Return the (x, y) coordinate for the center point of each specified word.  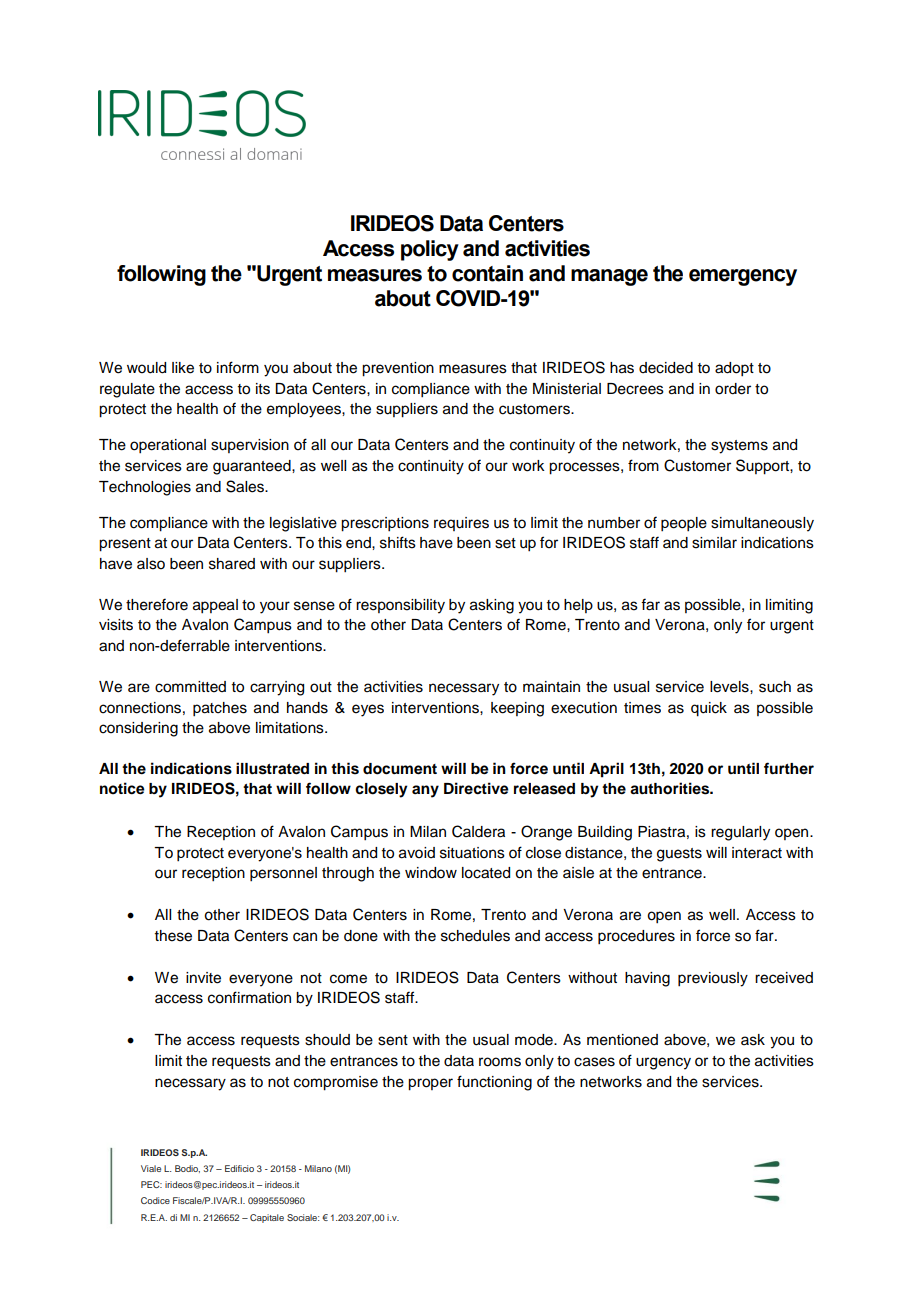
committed (190, 687)
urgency (663, 1063)
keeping (517, 709)
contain (487, 273)
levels (730, 687)
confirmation (249, 997)
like (183, 368)
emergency (743, 277)
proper (430, 1084)
